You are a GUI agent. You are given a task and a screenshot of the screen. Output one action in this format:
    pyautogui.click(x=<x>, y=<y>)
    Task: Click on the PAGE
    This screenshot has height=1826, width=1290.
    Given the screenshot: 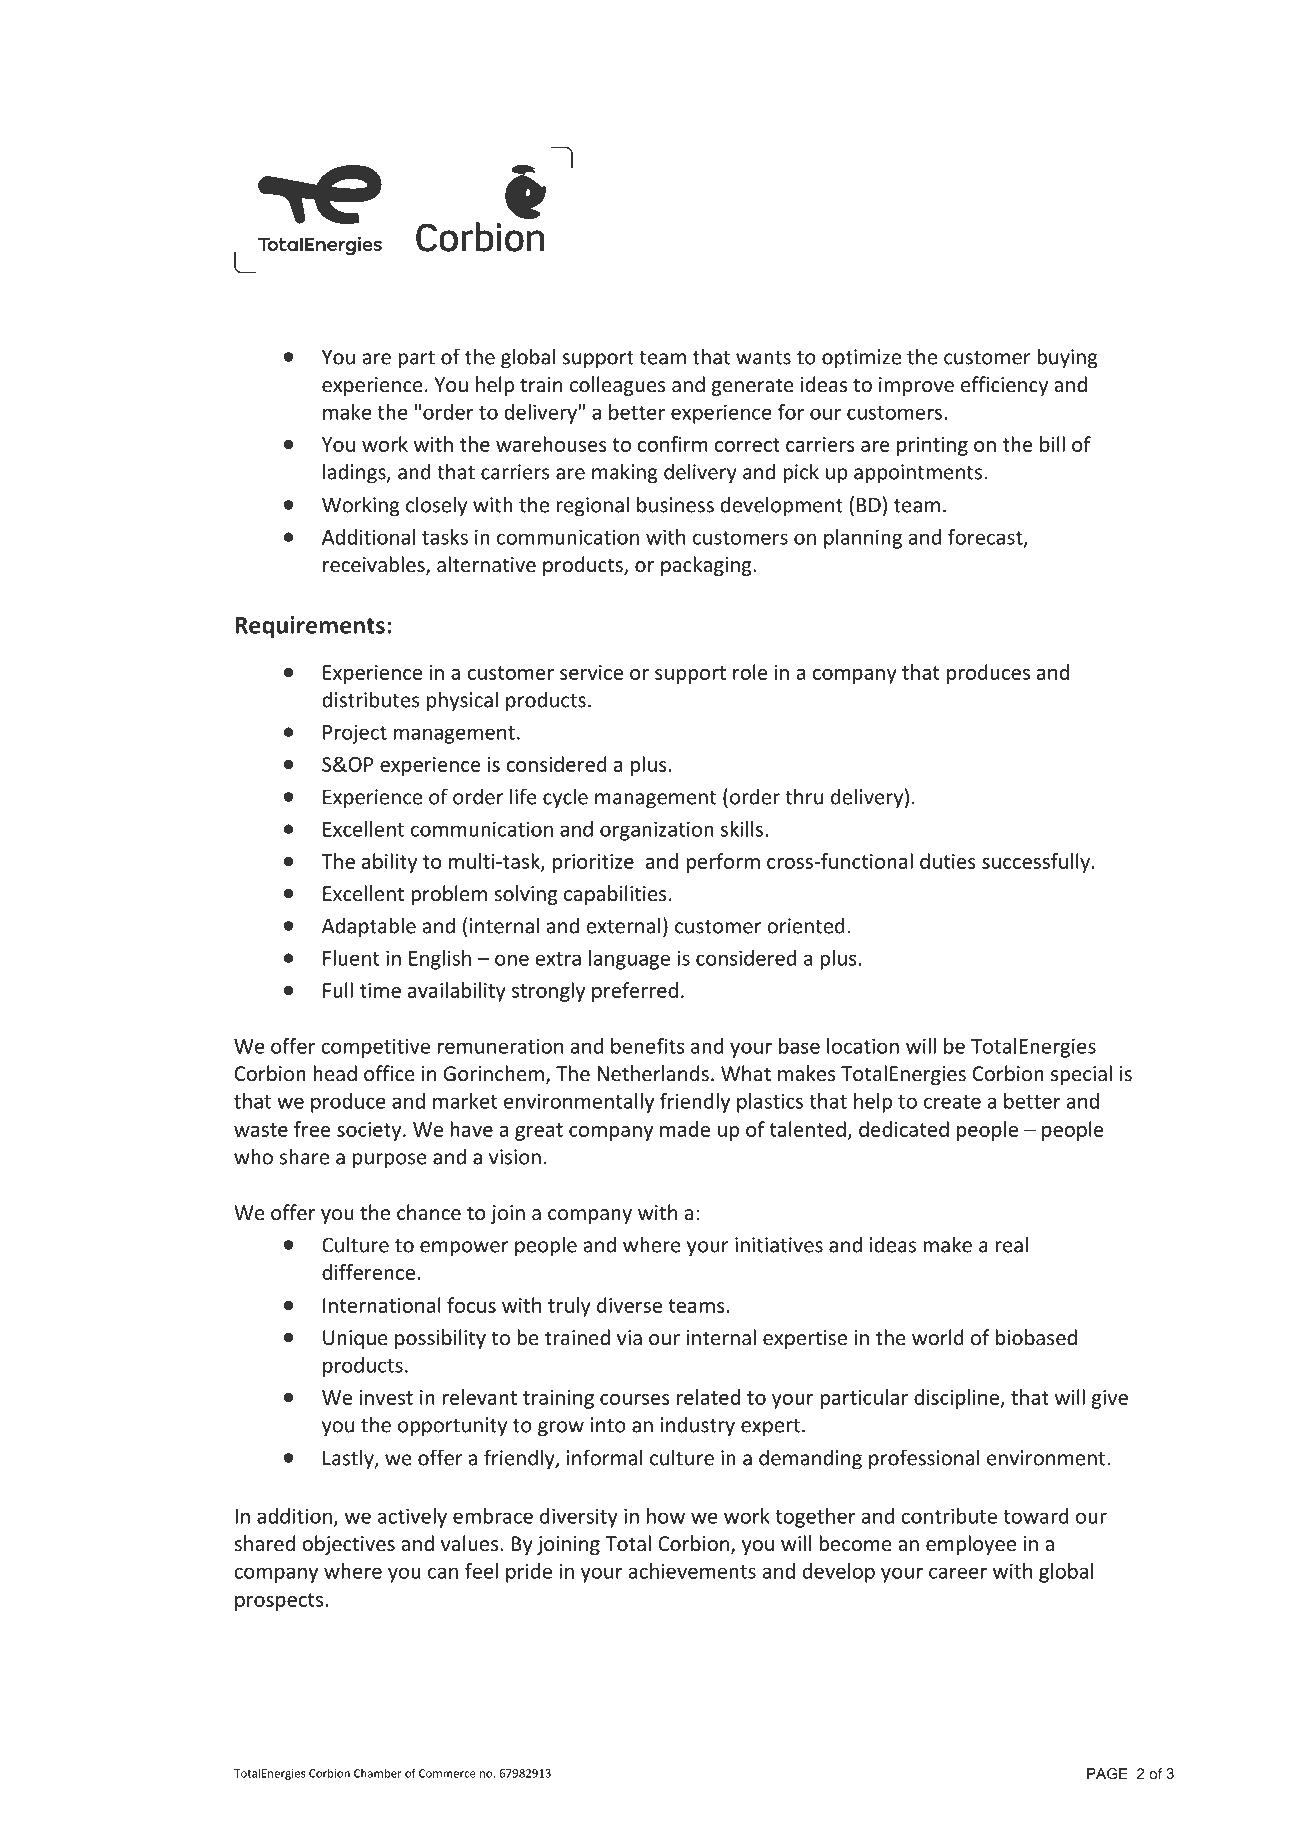 What is the action you would take?
    pyautogui.click(x=1107, y=1773)
